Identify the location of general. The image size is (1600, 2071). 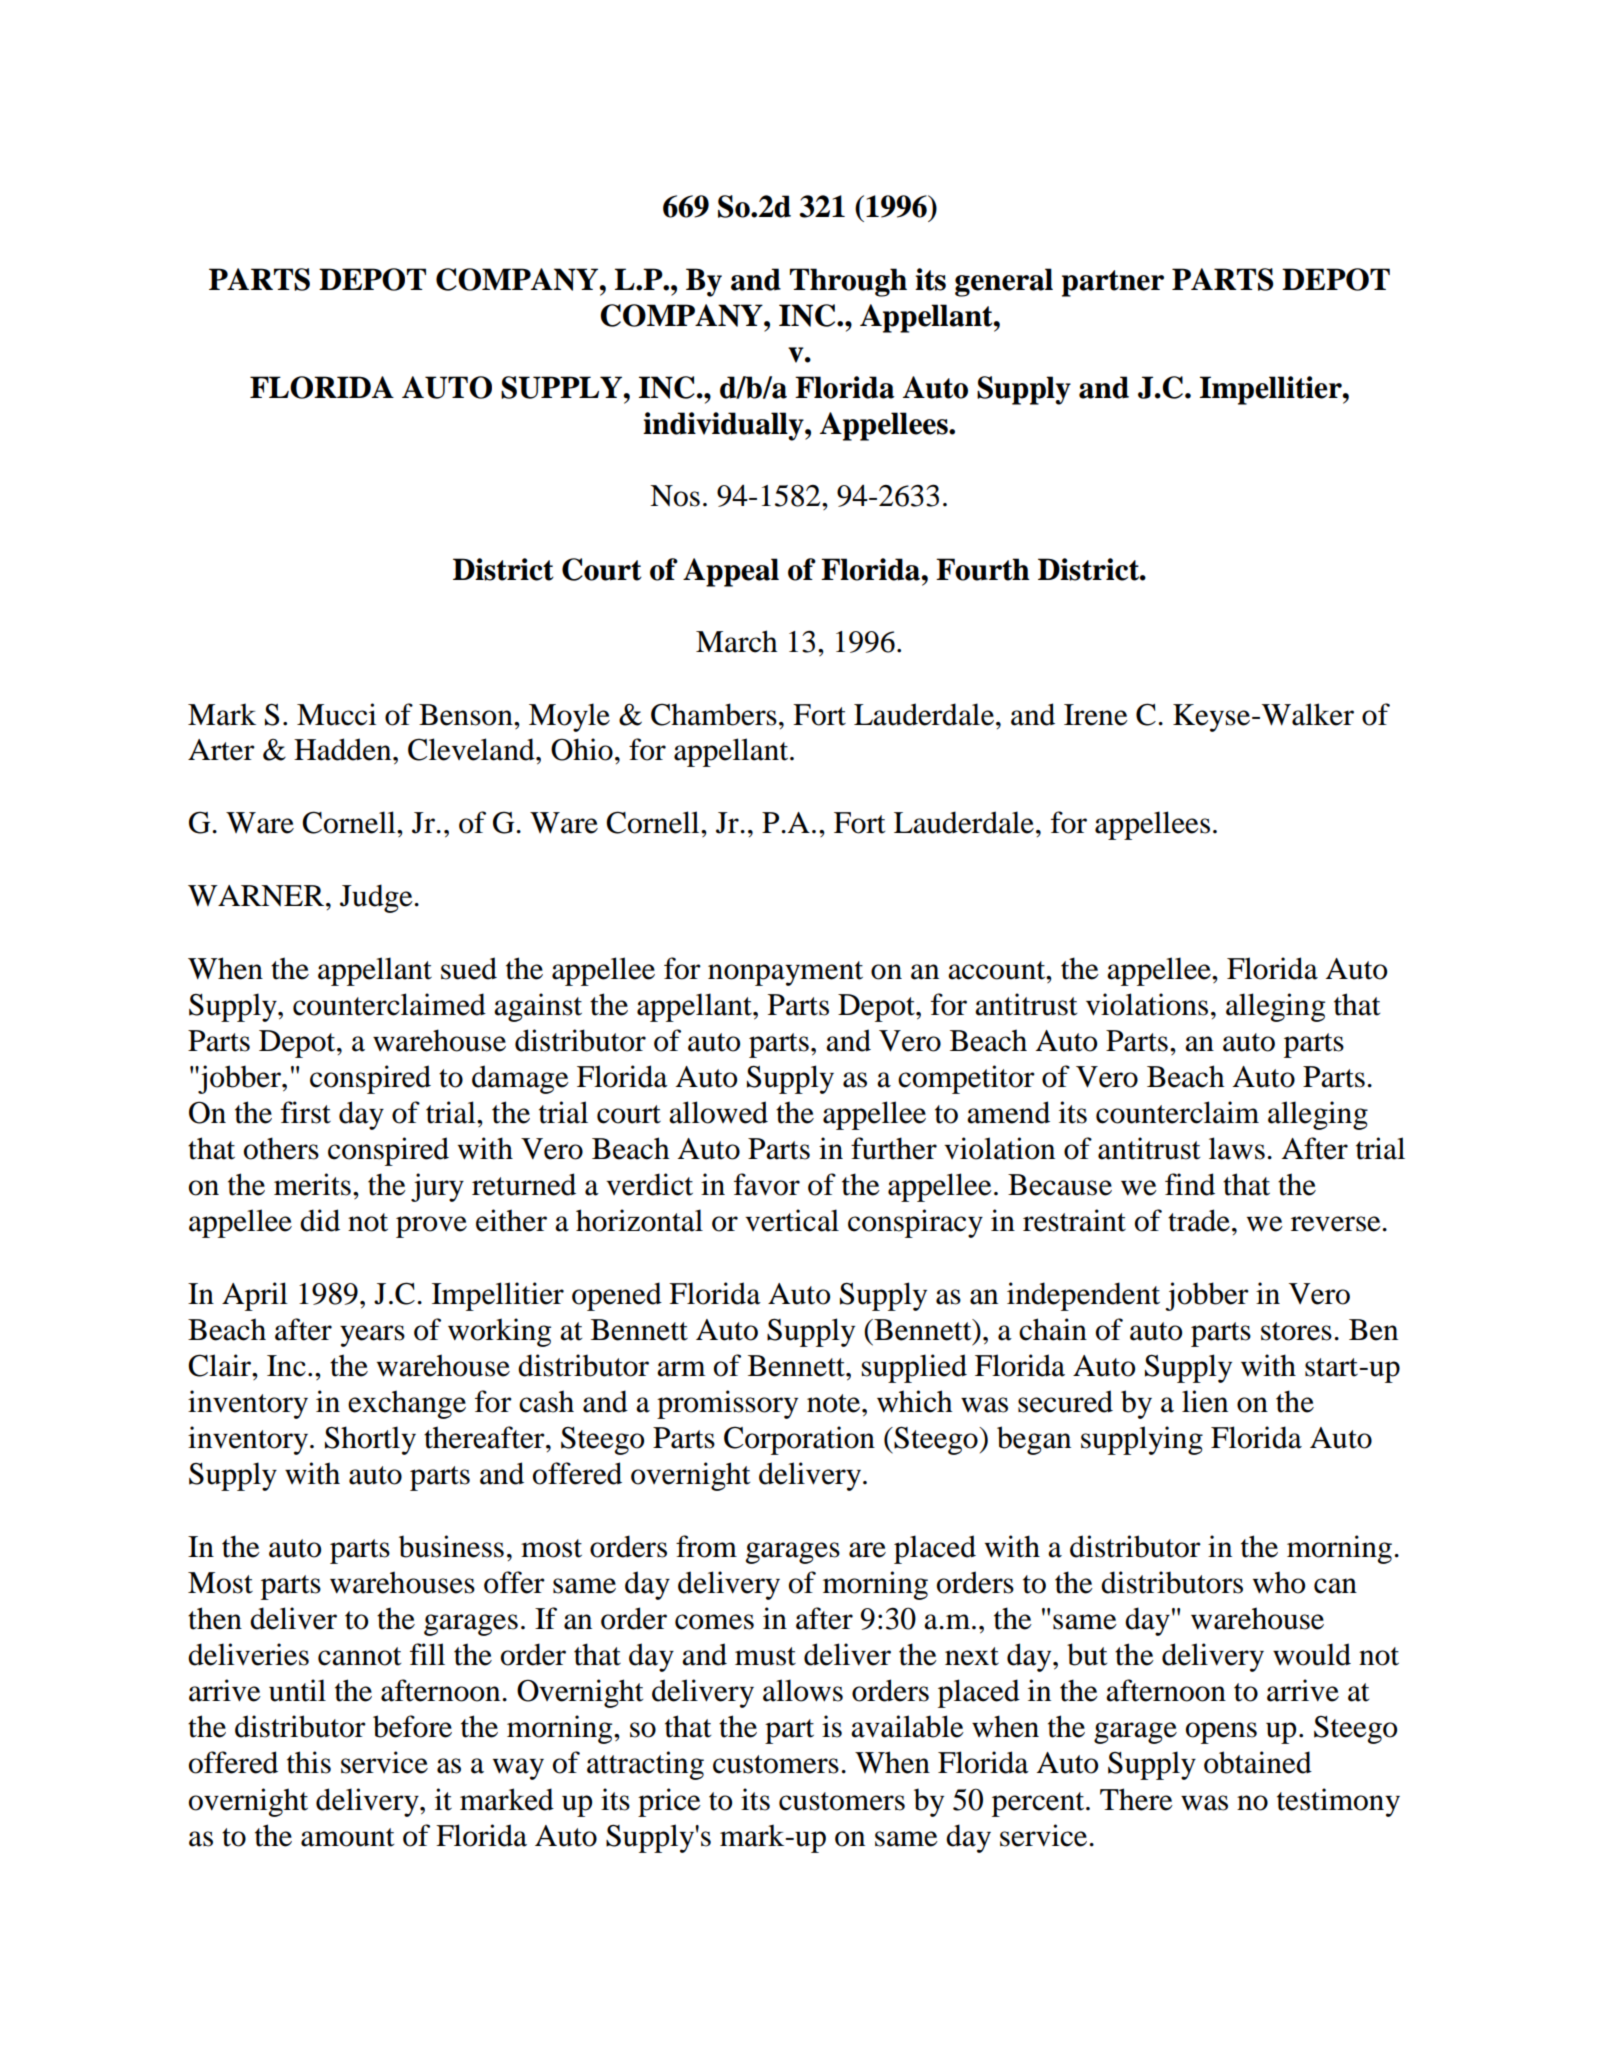
(1004, 282).
